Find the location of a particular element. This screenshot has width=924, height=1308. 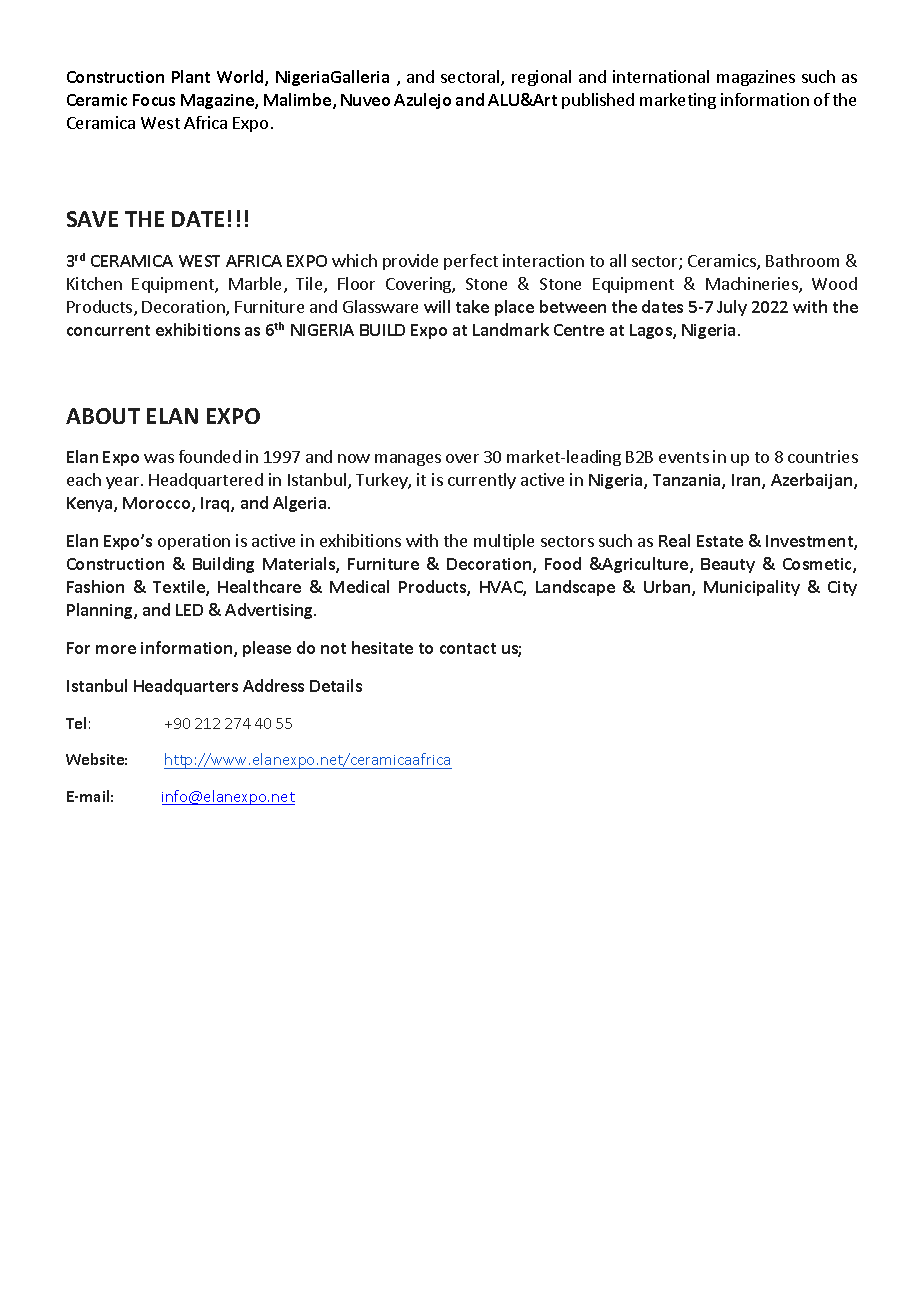

Kitchen is located at coordinates (94, 283).
